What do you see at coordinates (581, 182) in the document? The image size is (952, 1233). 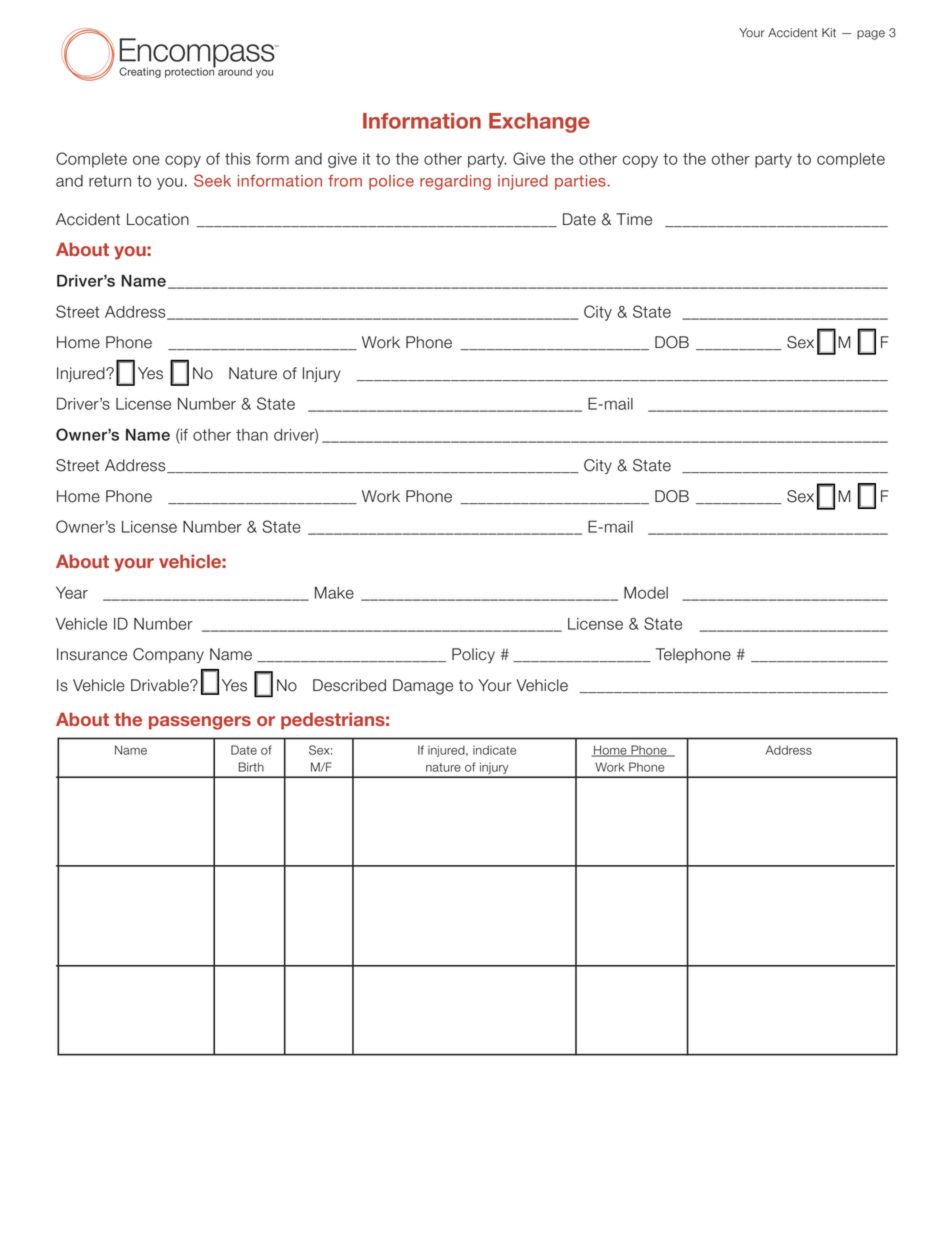 I see `parties` at bounding box center [581, 182].
